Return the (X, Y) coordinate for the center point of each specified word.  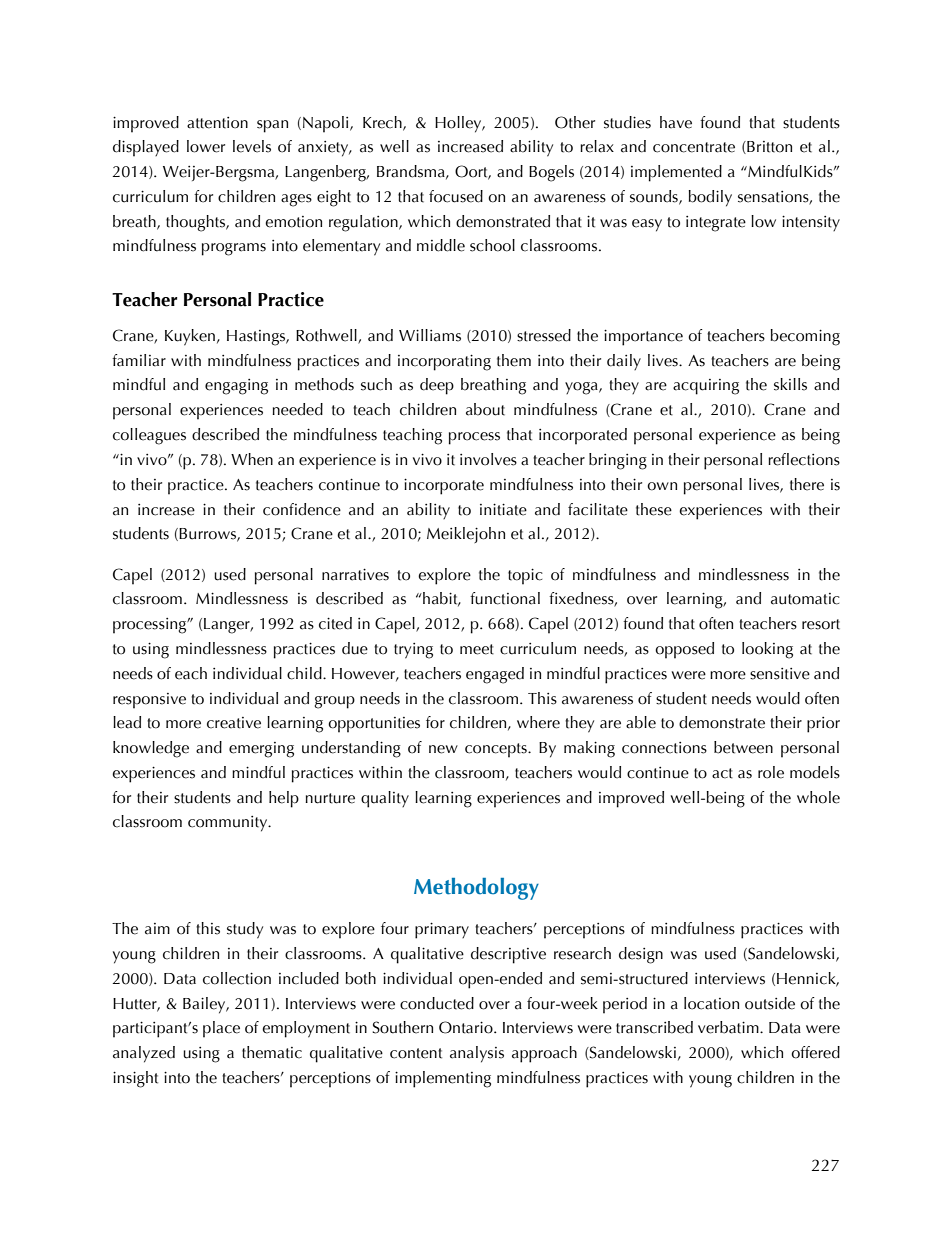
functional (505, 598)
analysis (477, 1054)
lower (206, 146)
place (221, 1029)
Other (575, 122)
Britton (768, 147)
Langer (228, 626)
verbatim (729, 1027)
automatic (805, 599)
